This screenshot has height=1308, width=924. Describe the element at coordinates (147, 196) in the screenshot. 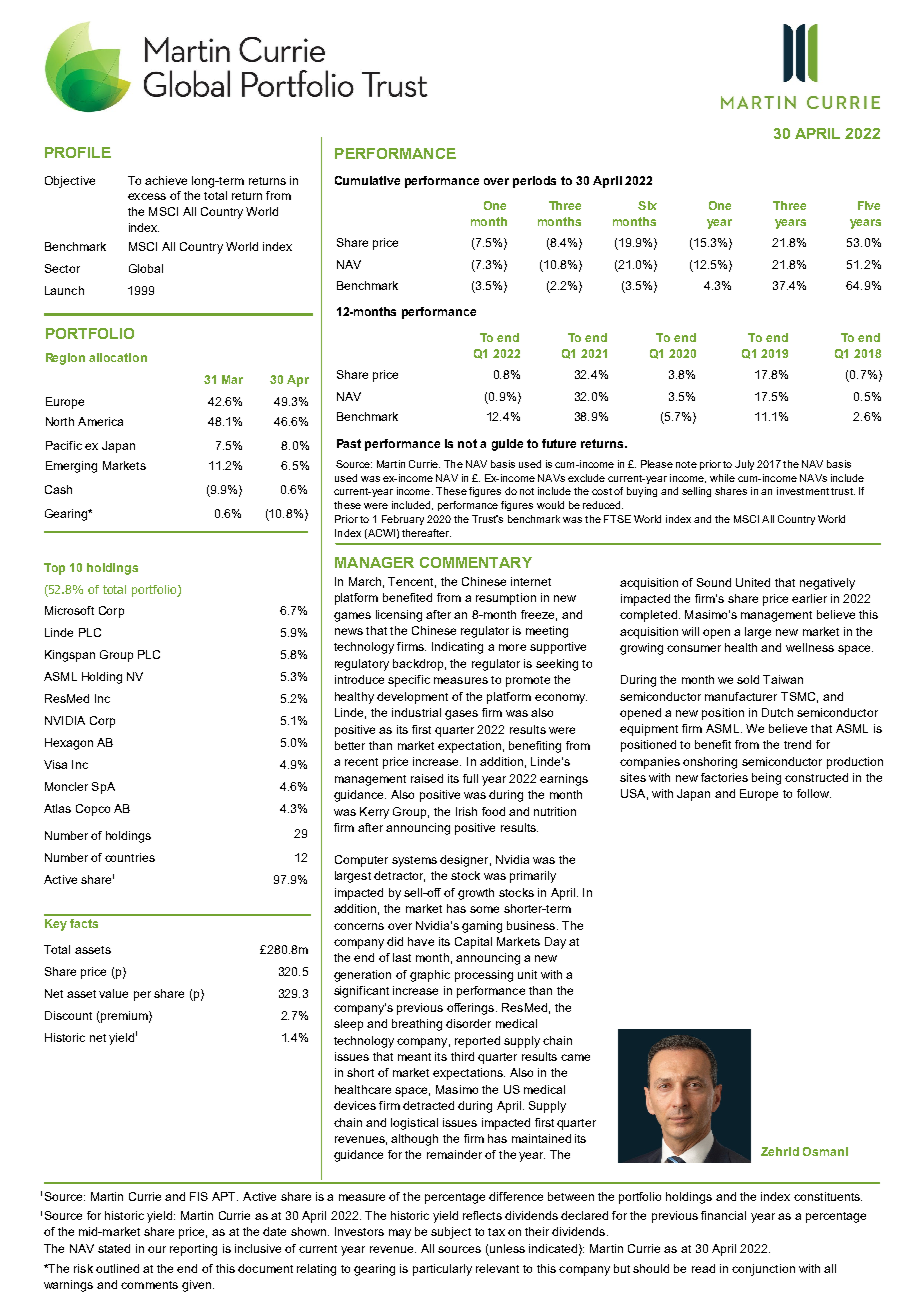

I see `excess` at that location.
